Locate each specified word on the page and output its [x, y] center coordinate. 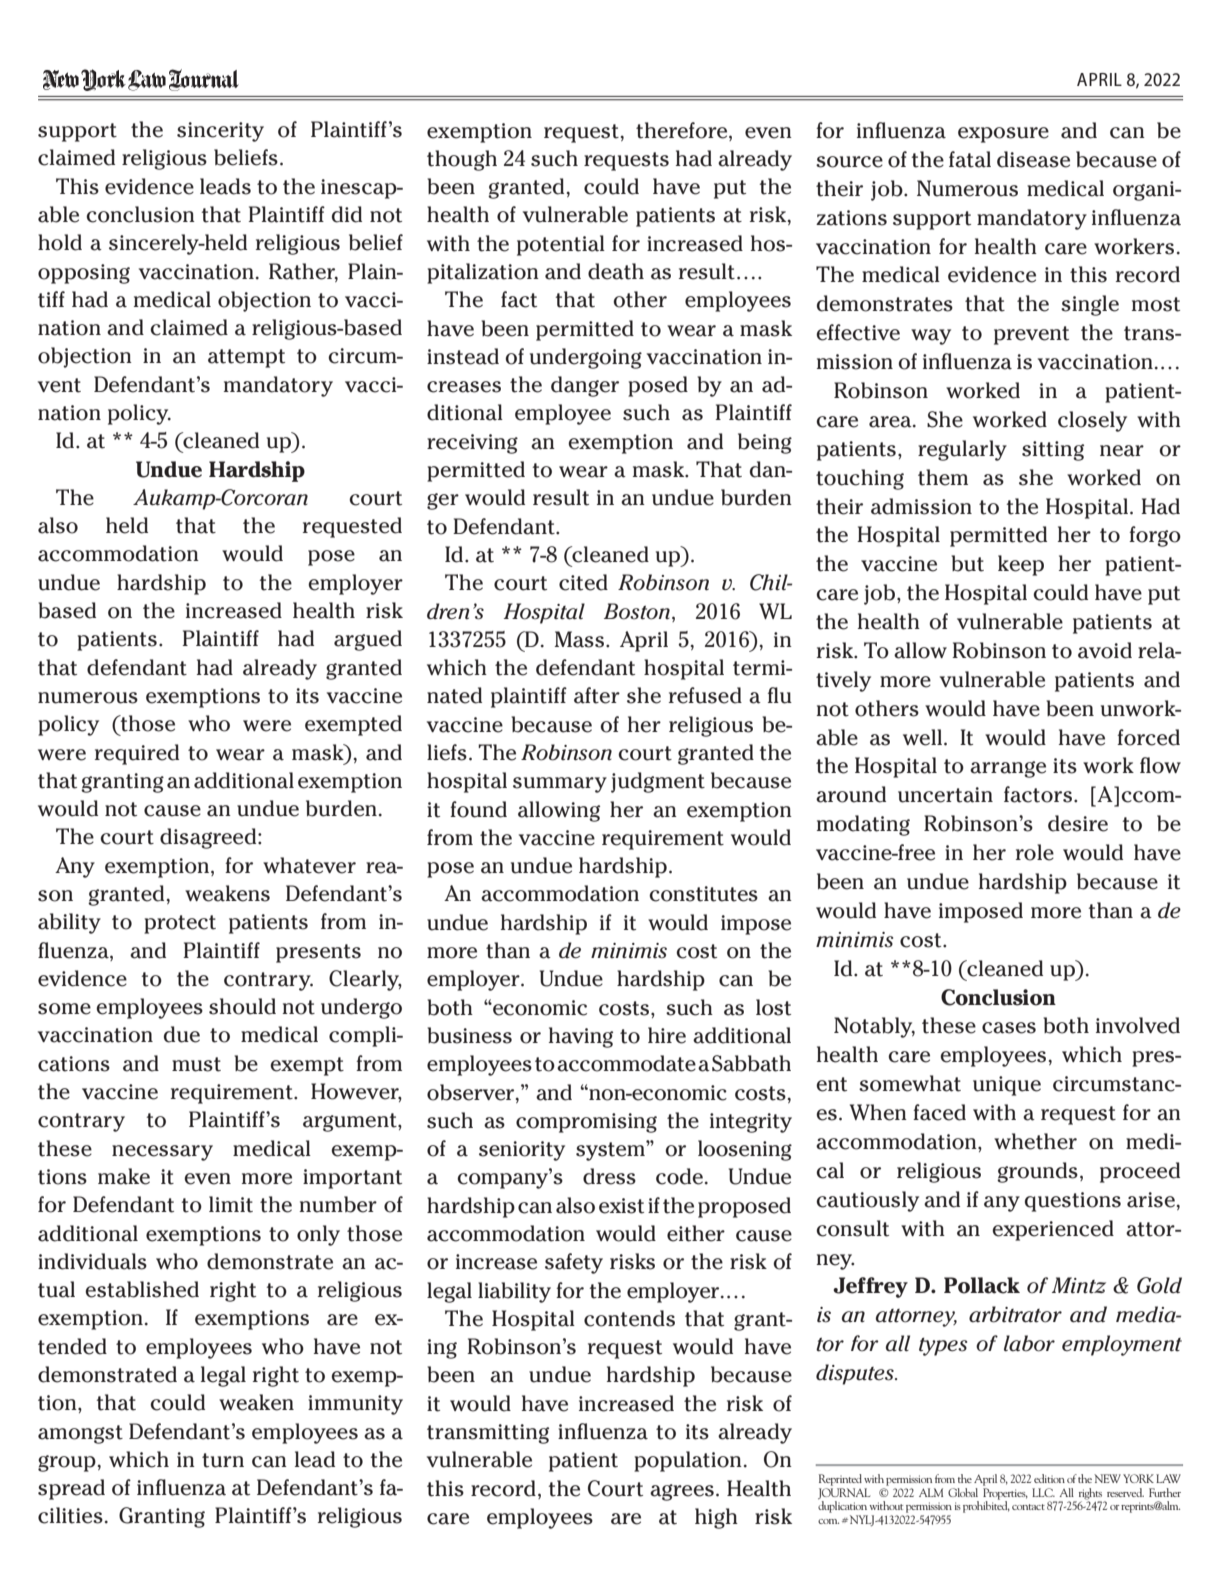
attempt [246, 358]
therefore [683, 130]
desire [1078, 823]
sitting [1053, 451]
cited [583, 582]
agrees [682, 1492]
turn [223, 1460]
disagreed [209, 838]
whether [1035, 1141]
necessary [162, 1153]
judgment [658, 782]
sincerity [220, 132]
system [611, 1151]
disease [1033, 159]
